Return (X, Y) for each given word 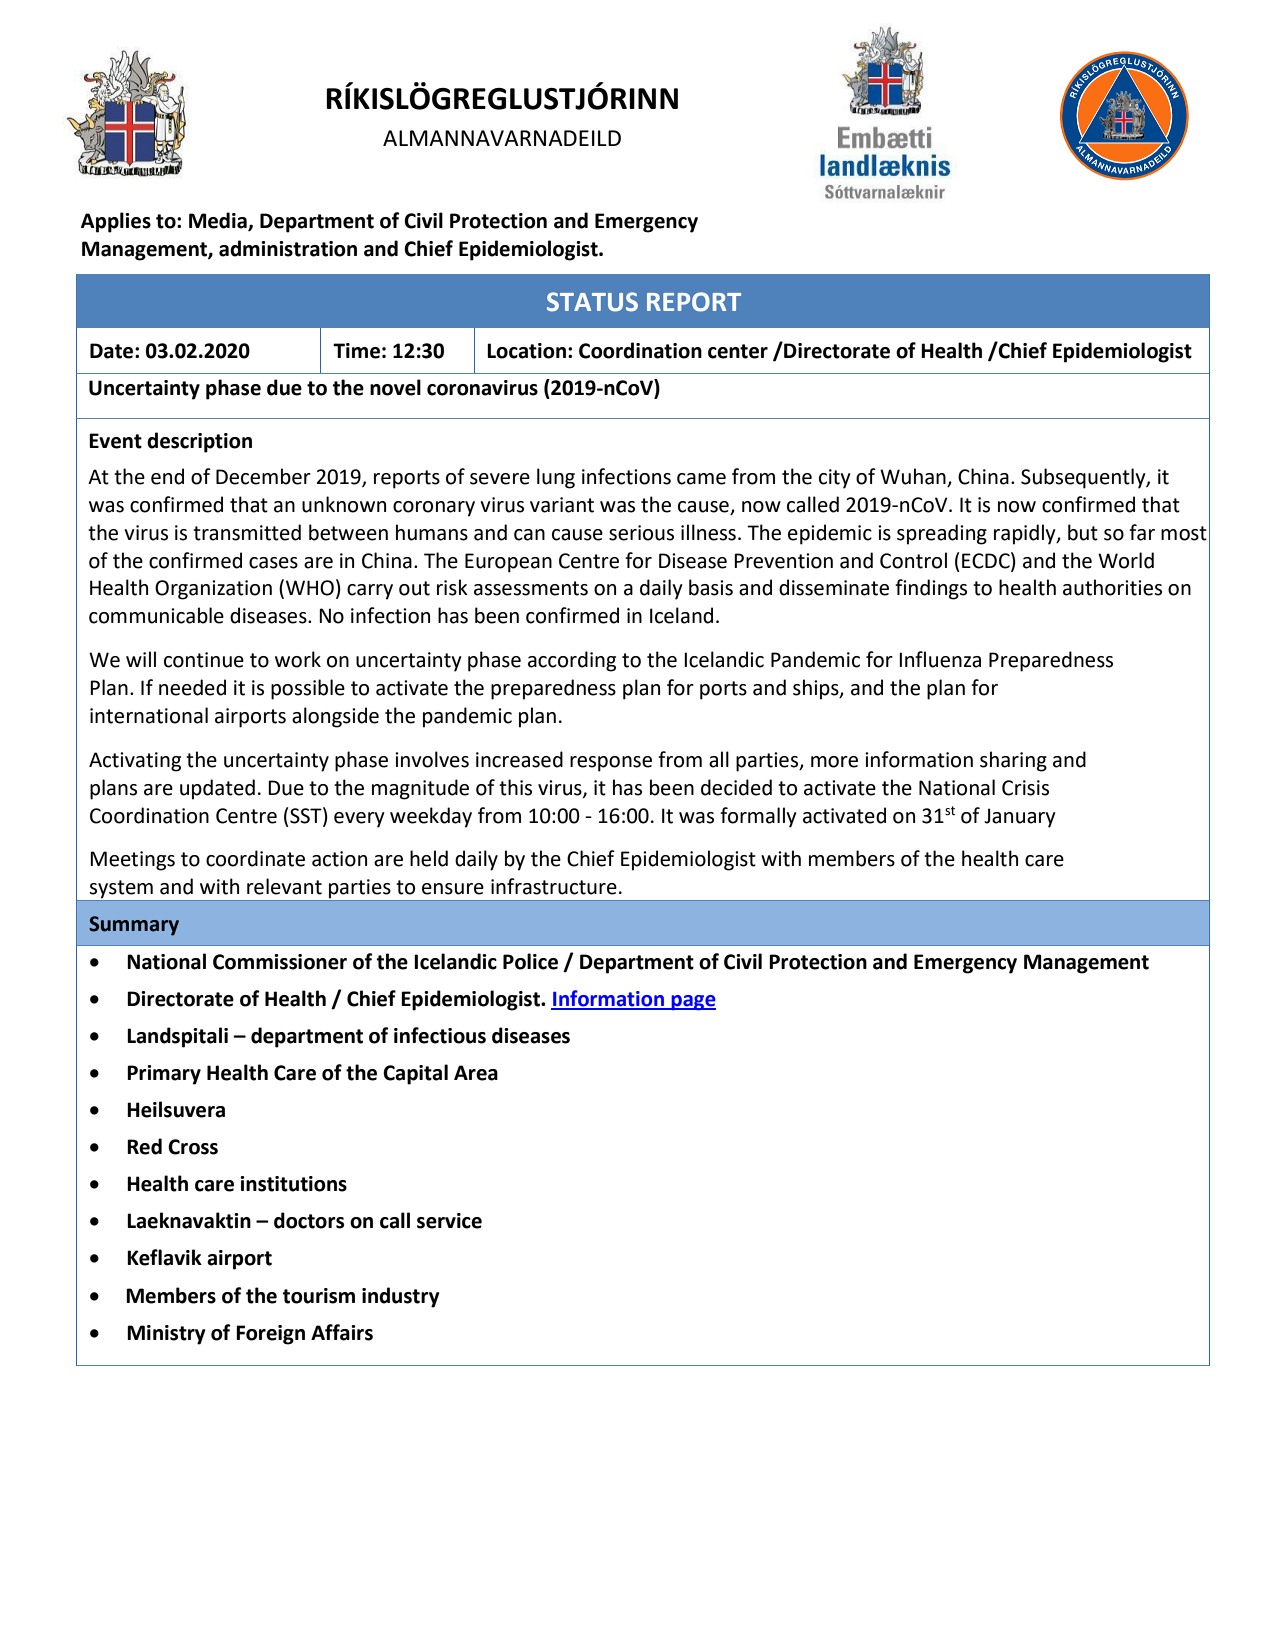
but (1083, 532)
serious (641, 533)
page (692, 1003)
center (738, 351)
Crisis (1025, 788)
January (1020, 818)
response (611, 764)
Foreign (270, 1335)
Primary (164, 1075)
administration (288, 248)
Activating (135, 762)
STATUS (592, 302)
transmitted (247, 532)
